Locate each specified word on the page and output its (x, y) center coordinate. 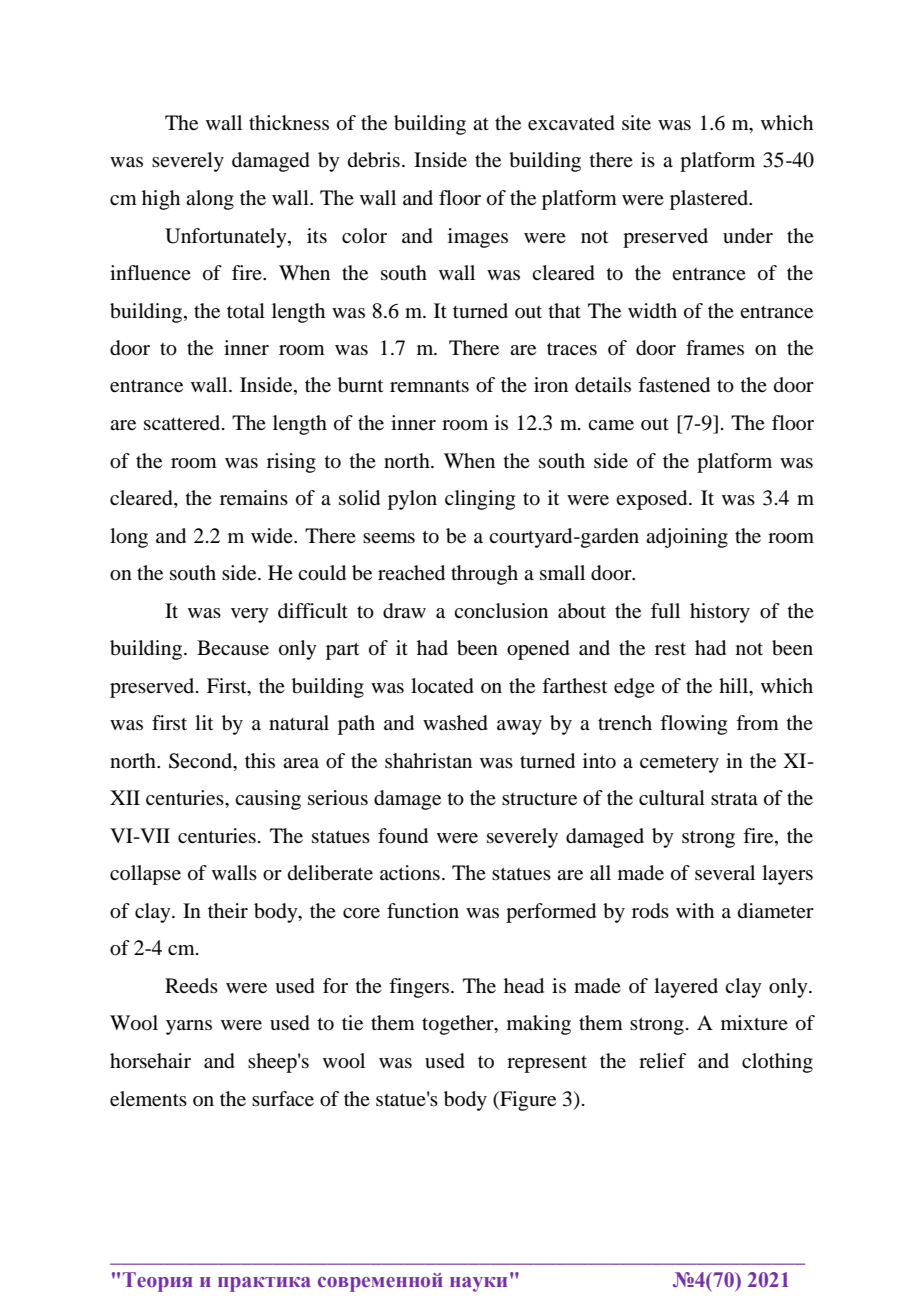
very (250, 615)
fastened (674, 385)
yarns (189, 1027)
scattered (183, 423)
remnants (429, 386)
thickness (289, 122)
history (720, 613)
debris (374, 160)
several (725, 873)
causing (268, 800)
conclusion (501, 611)
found (403, 836)
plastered (710, 200)
